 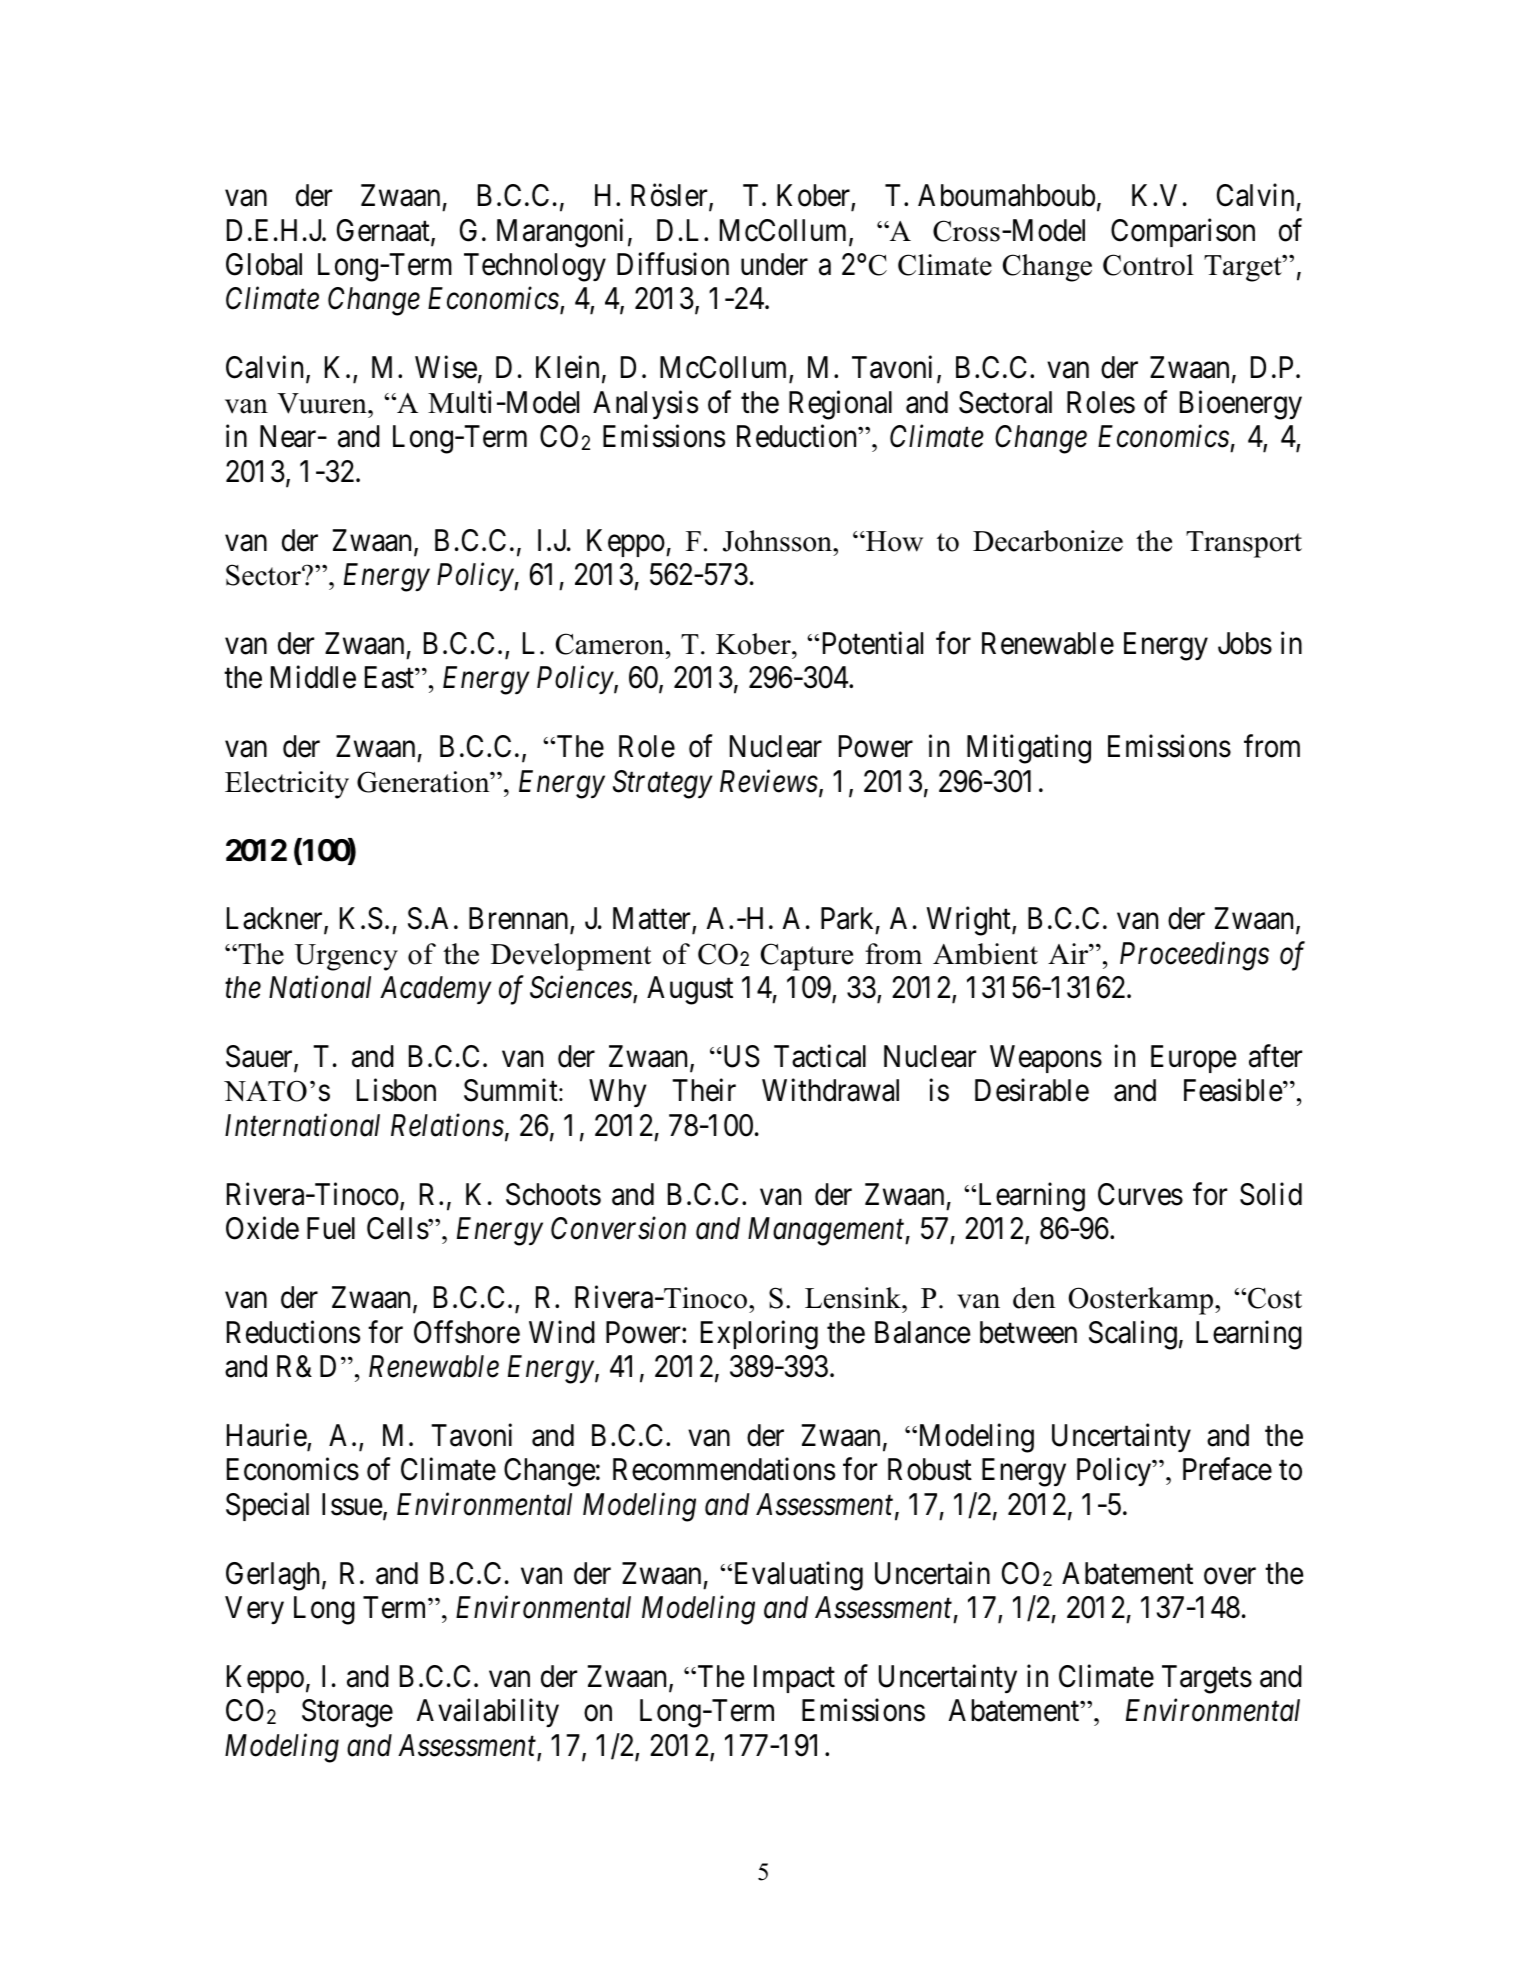 I want to click on Storage, so click(x=347, y=1713).
